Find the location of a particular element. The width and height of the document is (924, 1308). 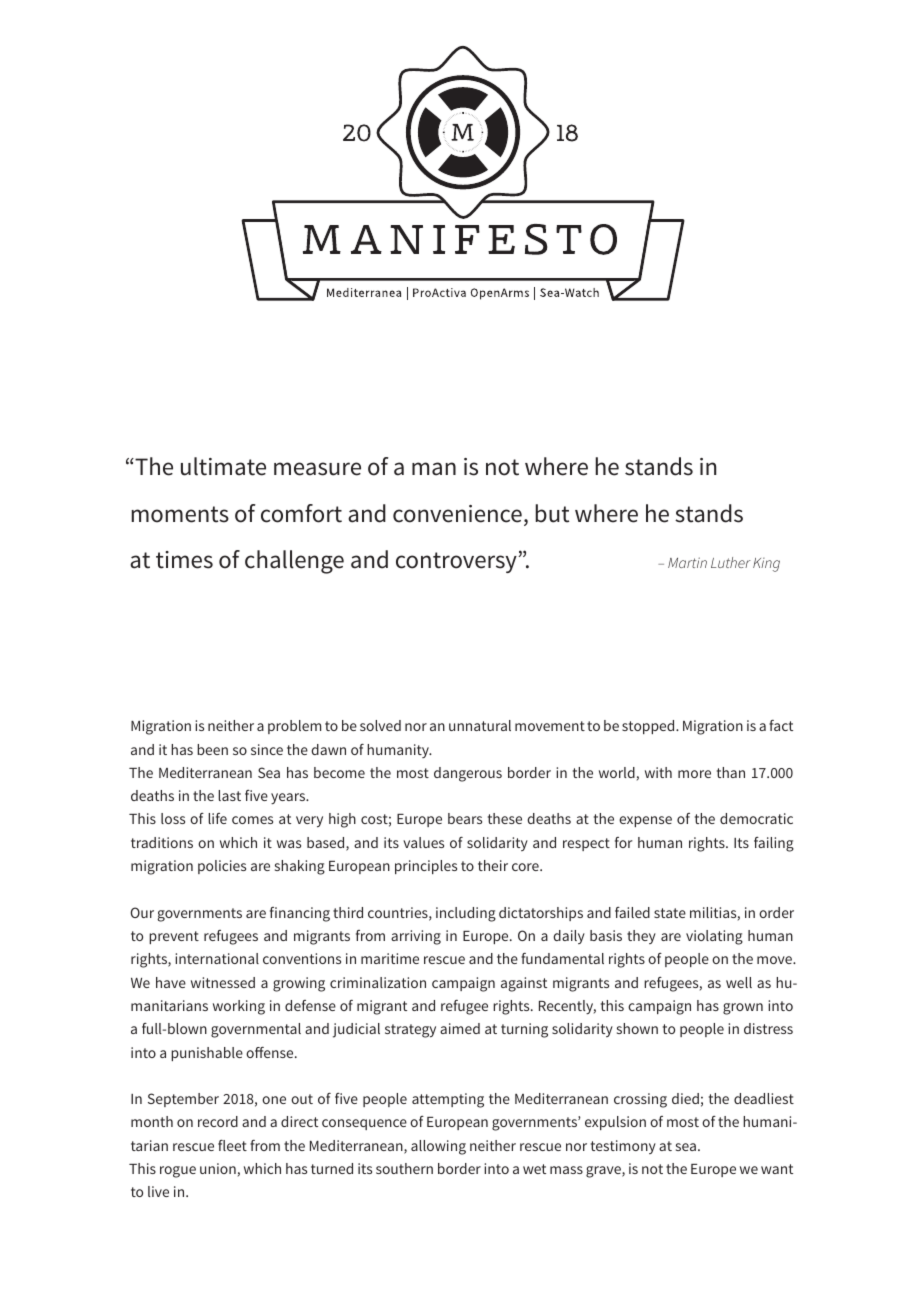

arriving is located at coordinates (416, 937).
